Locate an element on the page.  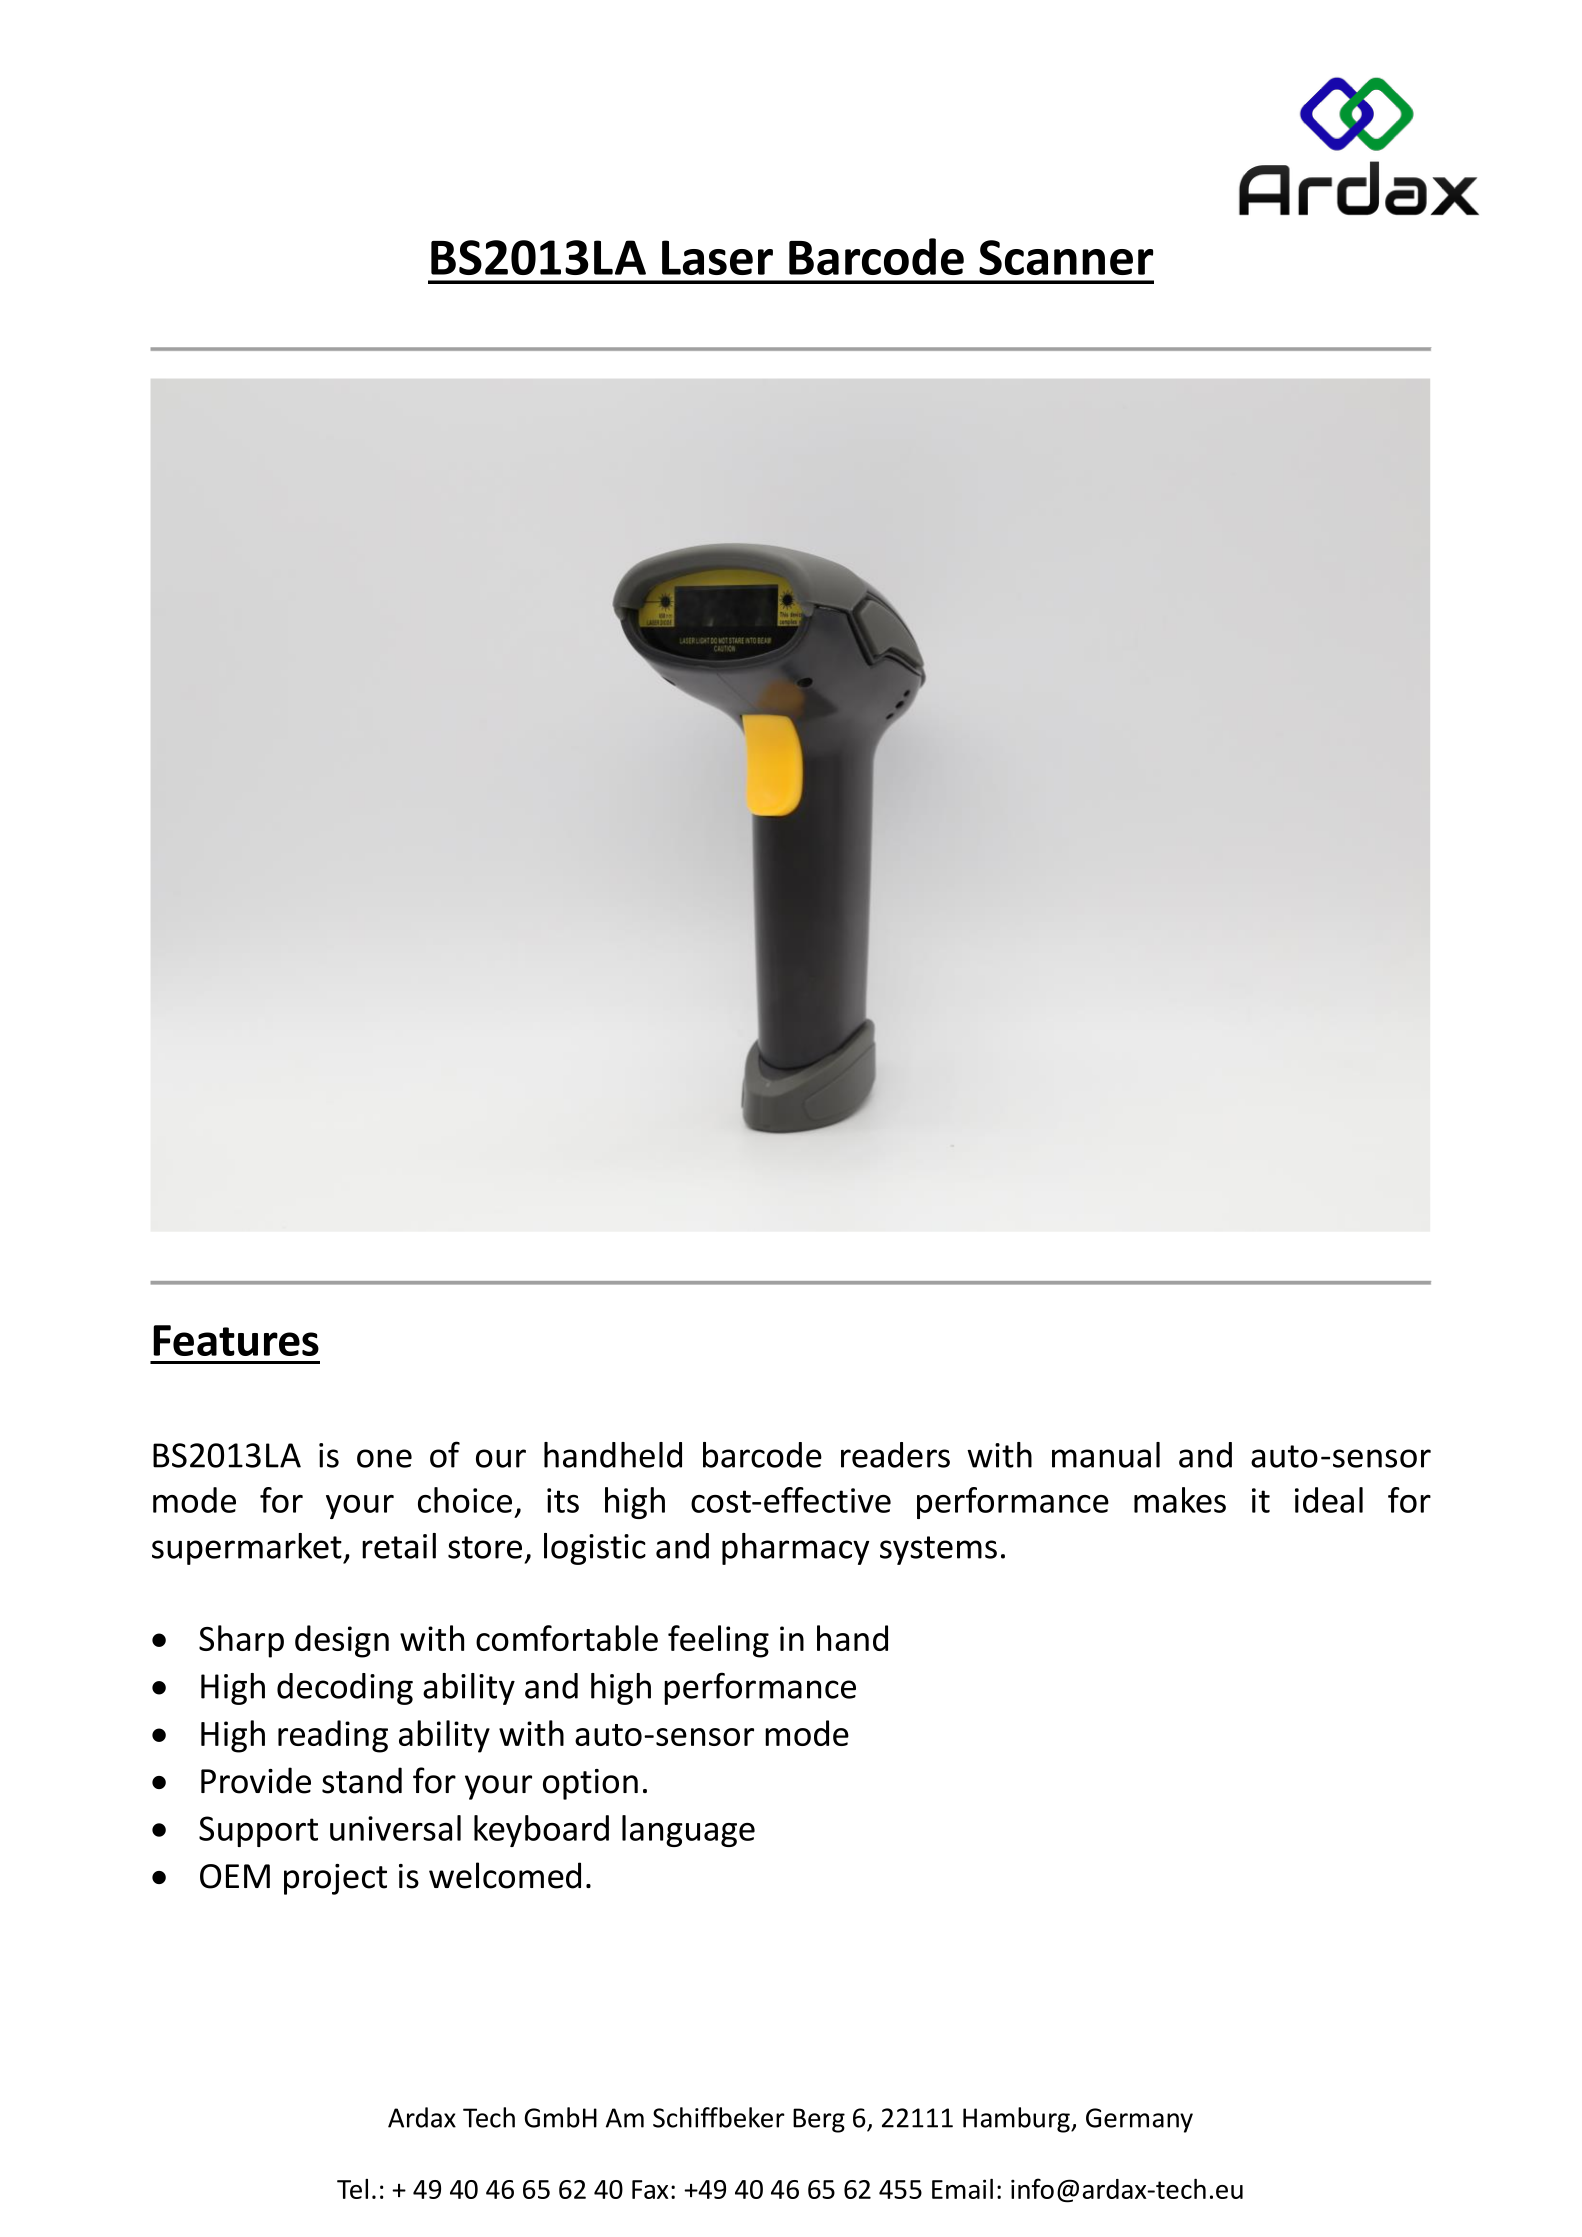
one is located at coordinates (384, 1458).
